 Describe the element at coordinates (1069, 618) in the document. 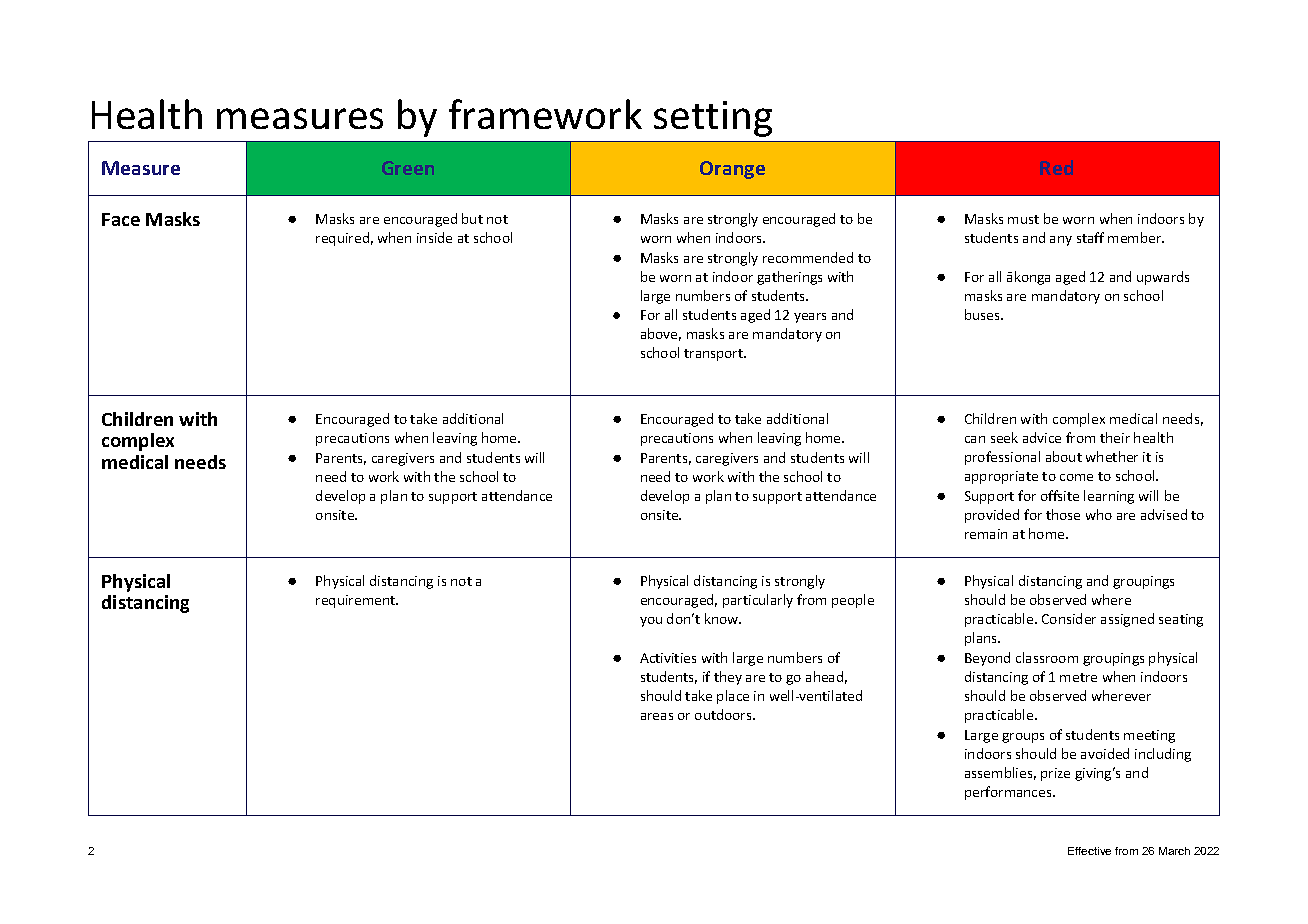

I see `Consider` at that location.
